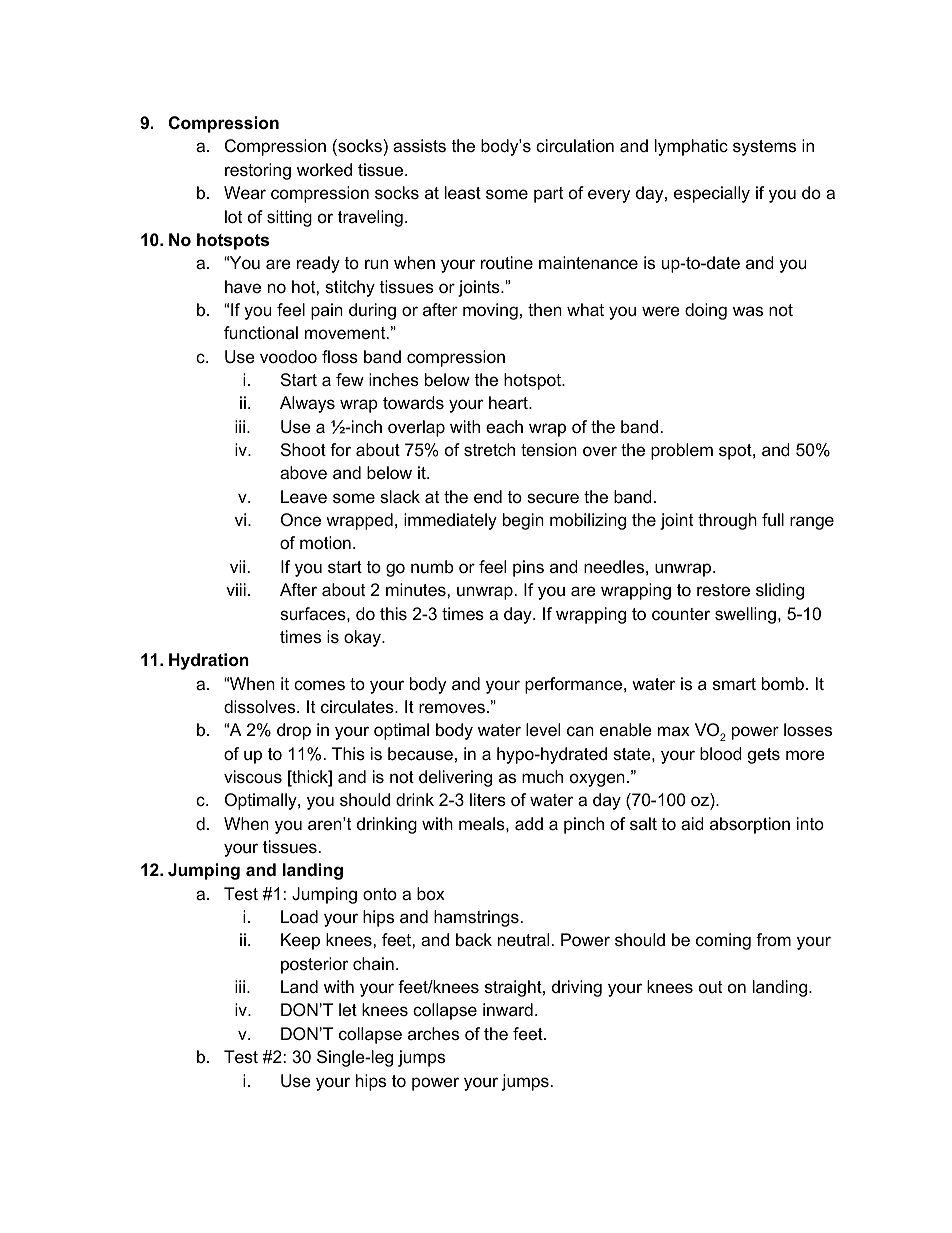 This screenshot has width=952, height=1233. Describe the element at coordinates (303, 449) in the screenshot. I see `Shoot` at that location.
